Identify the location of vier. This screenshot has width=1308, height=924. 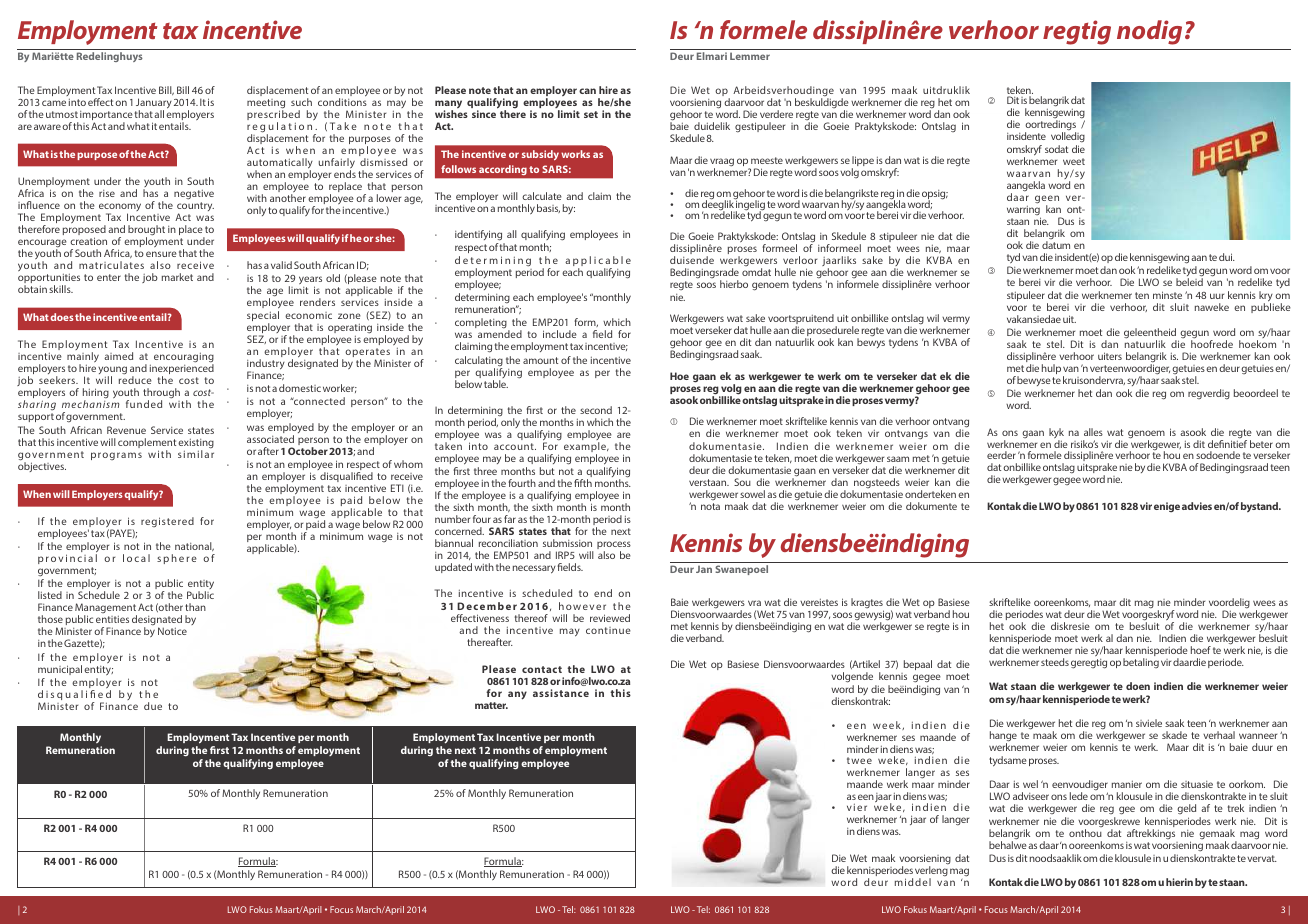
(857, 807).
